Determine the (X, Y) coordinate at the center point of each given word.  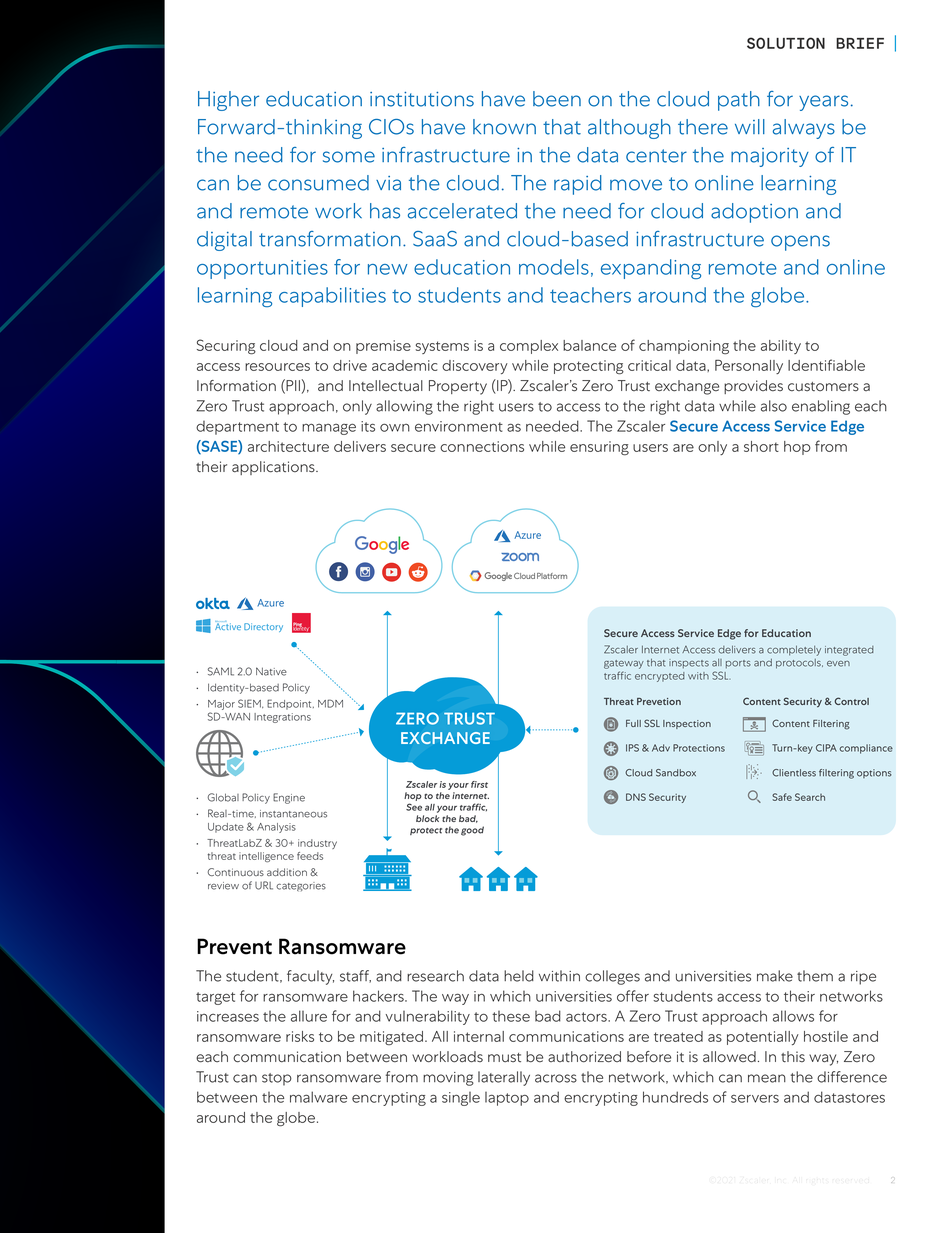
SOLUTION (786, 43)
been (557, 99)
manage (329, 429)
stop (277, 1079)
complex (529, 347)
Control (851, 701)
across (556, 1078)
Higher (228, 101)
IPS (632, 748)
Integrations (282, 718)
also (774, 406)
